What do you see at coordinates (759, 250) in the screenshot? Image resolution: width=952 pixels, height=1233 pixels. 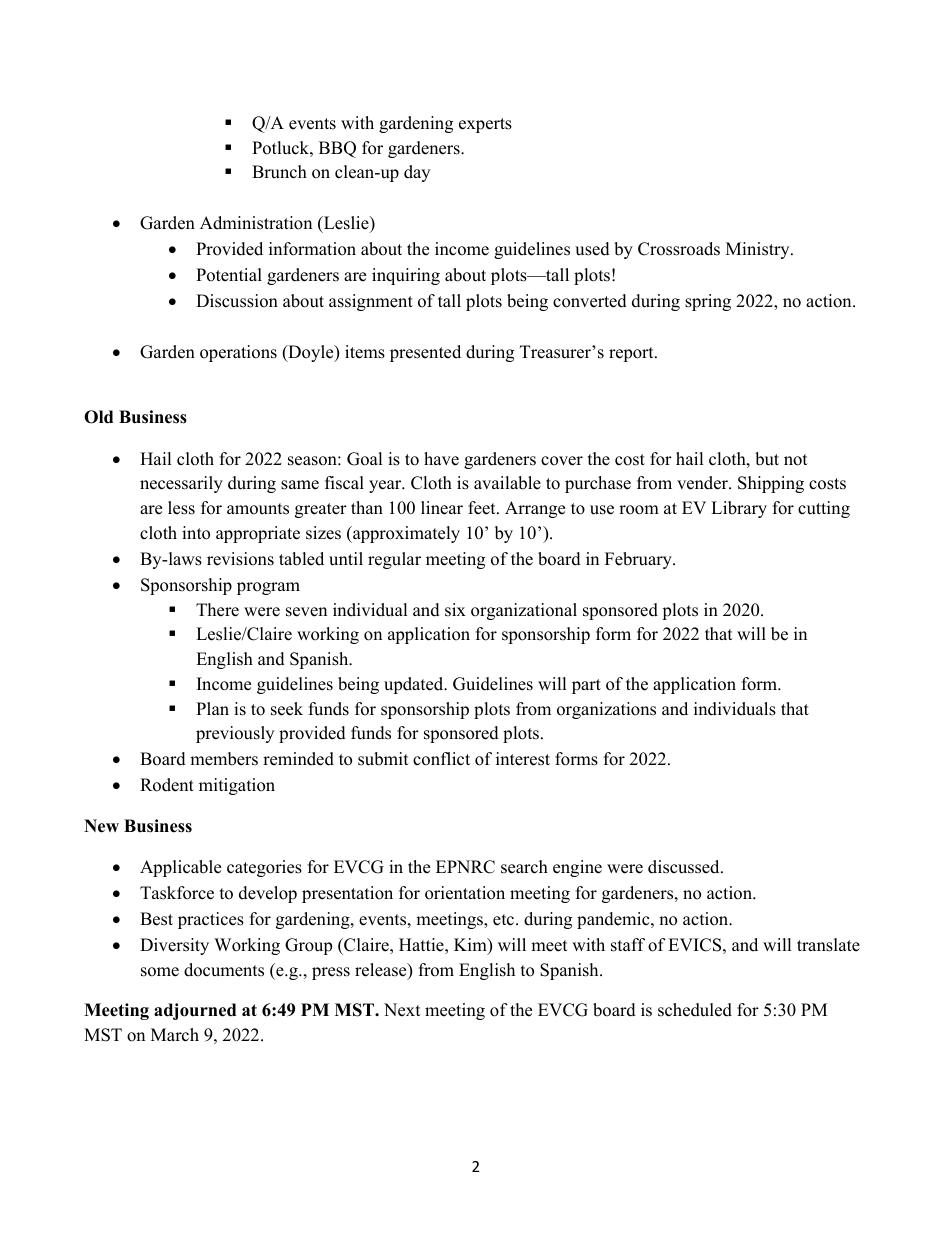 I see `Ministry` at bounding box center [759, 250].
